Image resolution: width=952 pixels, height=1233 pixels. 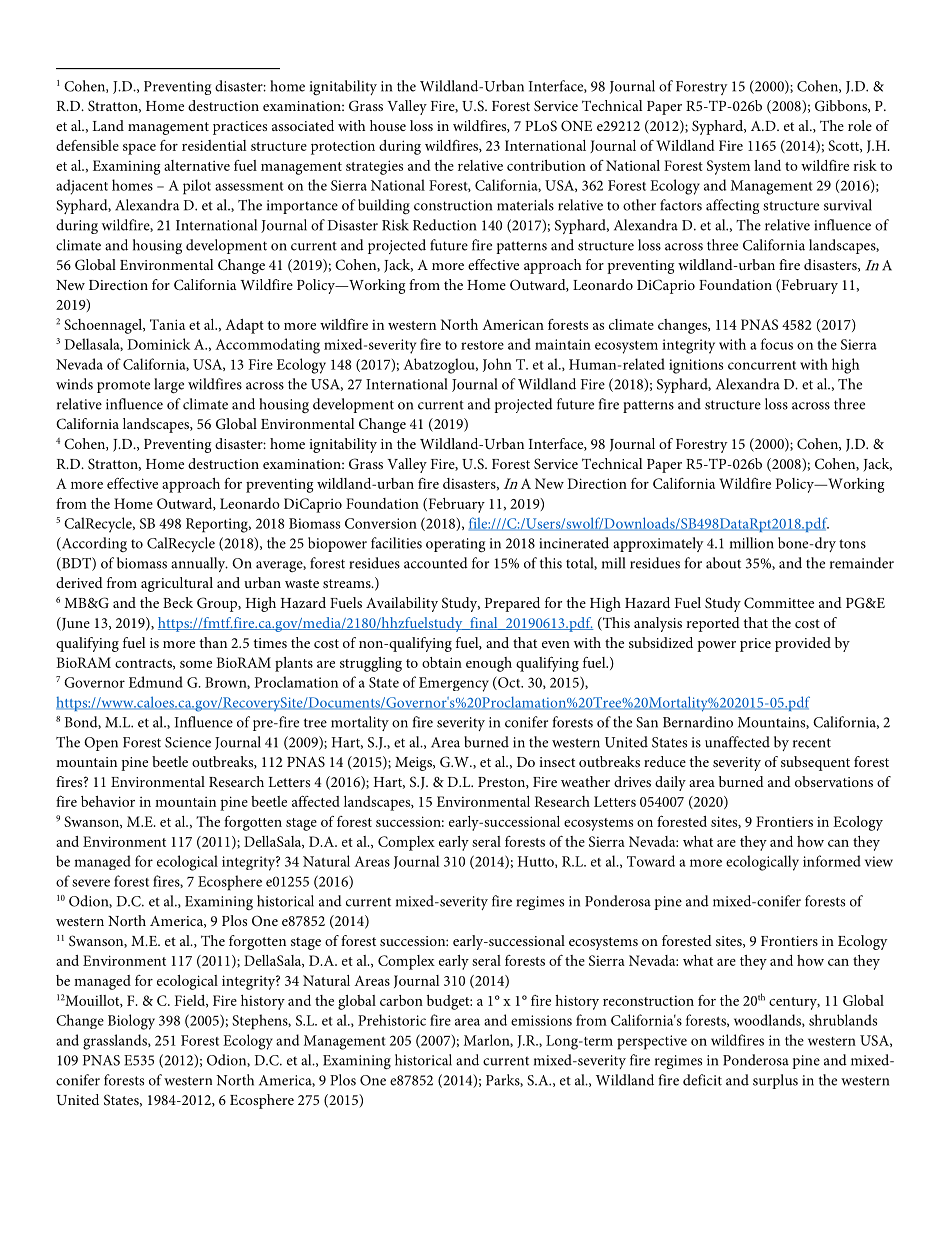 I want to click on Biology, so click(x=131, y=1022).
